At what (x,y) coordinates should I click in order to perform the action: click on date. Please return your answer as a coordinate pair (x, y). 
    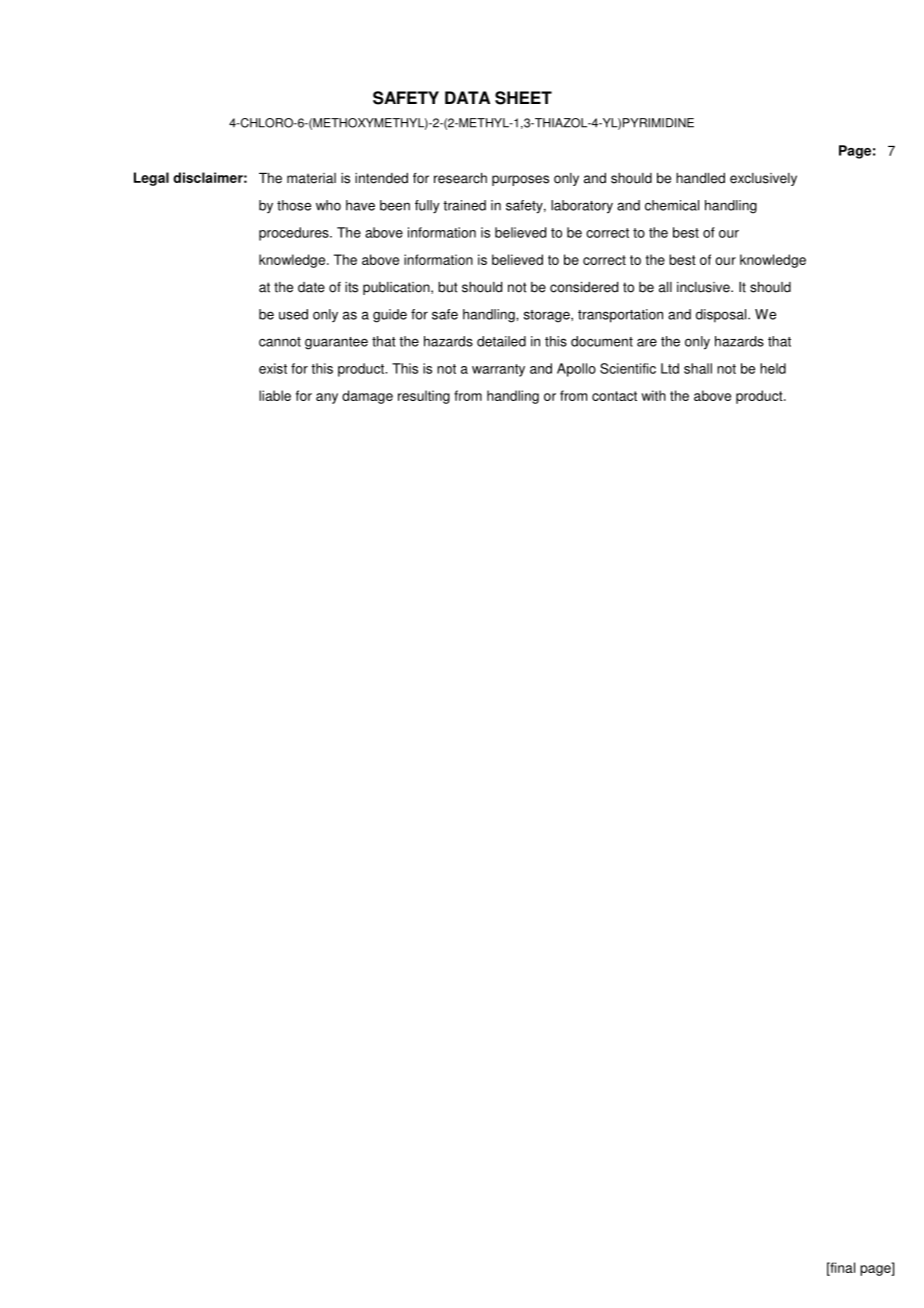
    Looking at the image, I should click on (311, 287).
